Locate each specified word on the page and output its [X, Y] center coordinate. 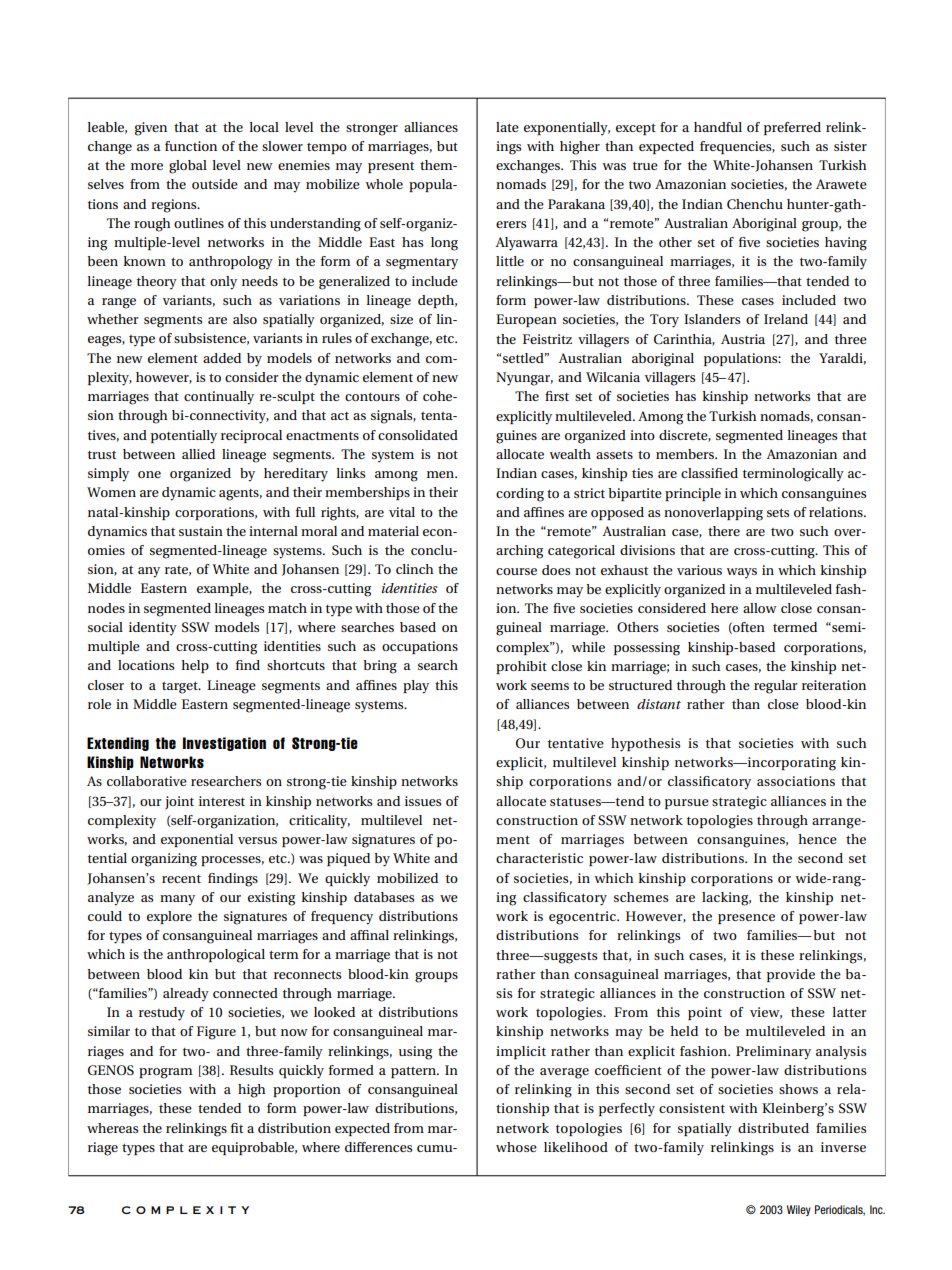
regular [776, 687]
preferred [792, 128]
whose [516, 1147]
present [391, 167]
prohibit [521, 667]
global [188, 167]
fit [237, 1128]
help [195, 666]
